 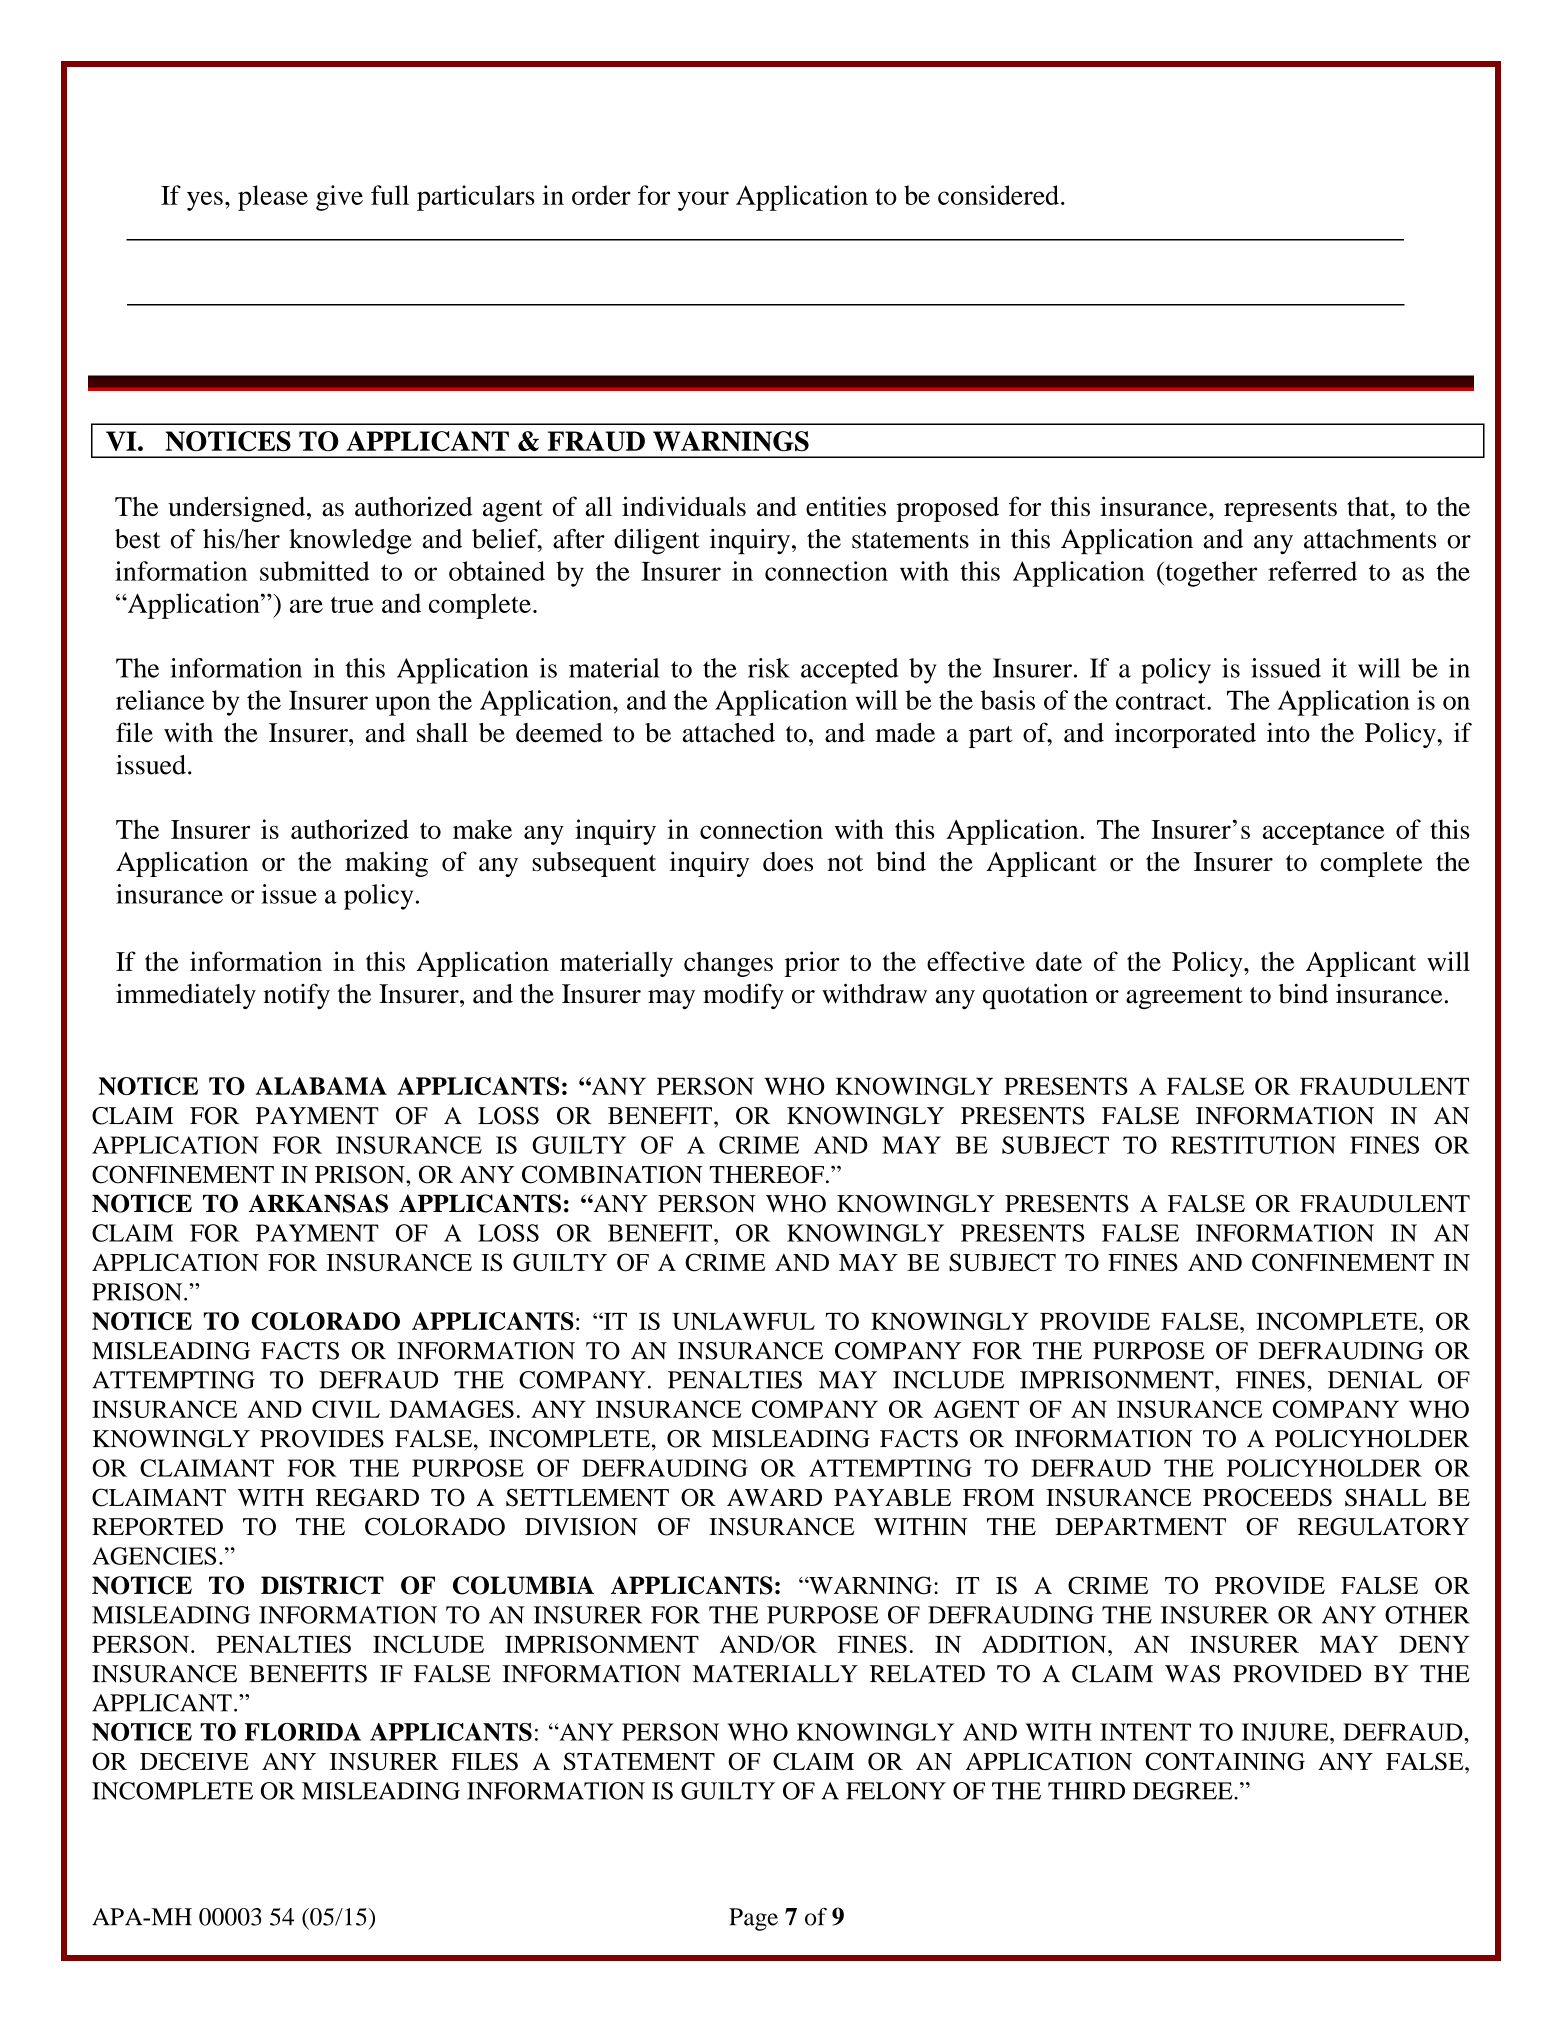 What do you see at coordinates (743, 996) in the document?
I see `modify` at bounding box center [743, 996].
